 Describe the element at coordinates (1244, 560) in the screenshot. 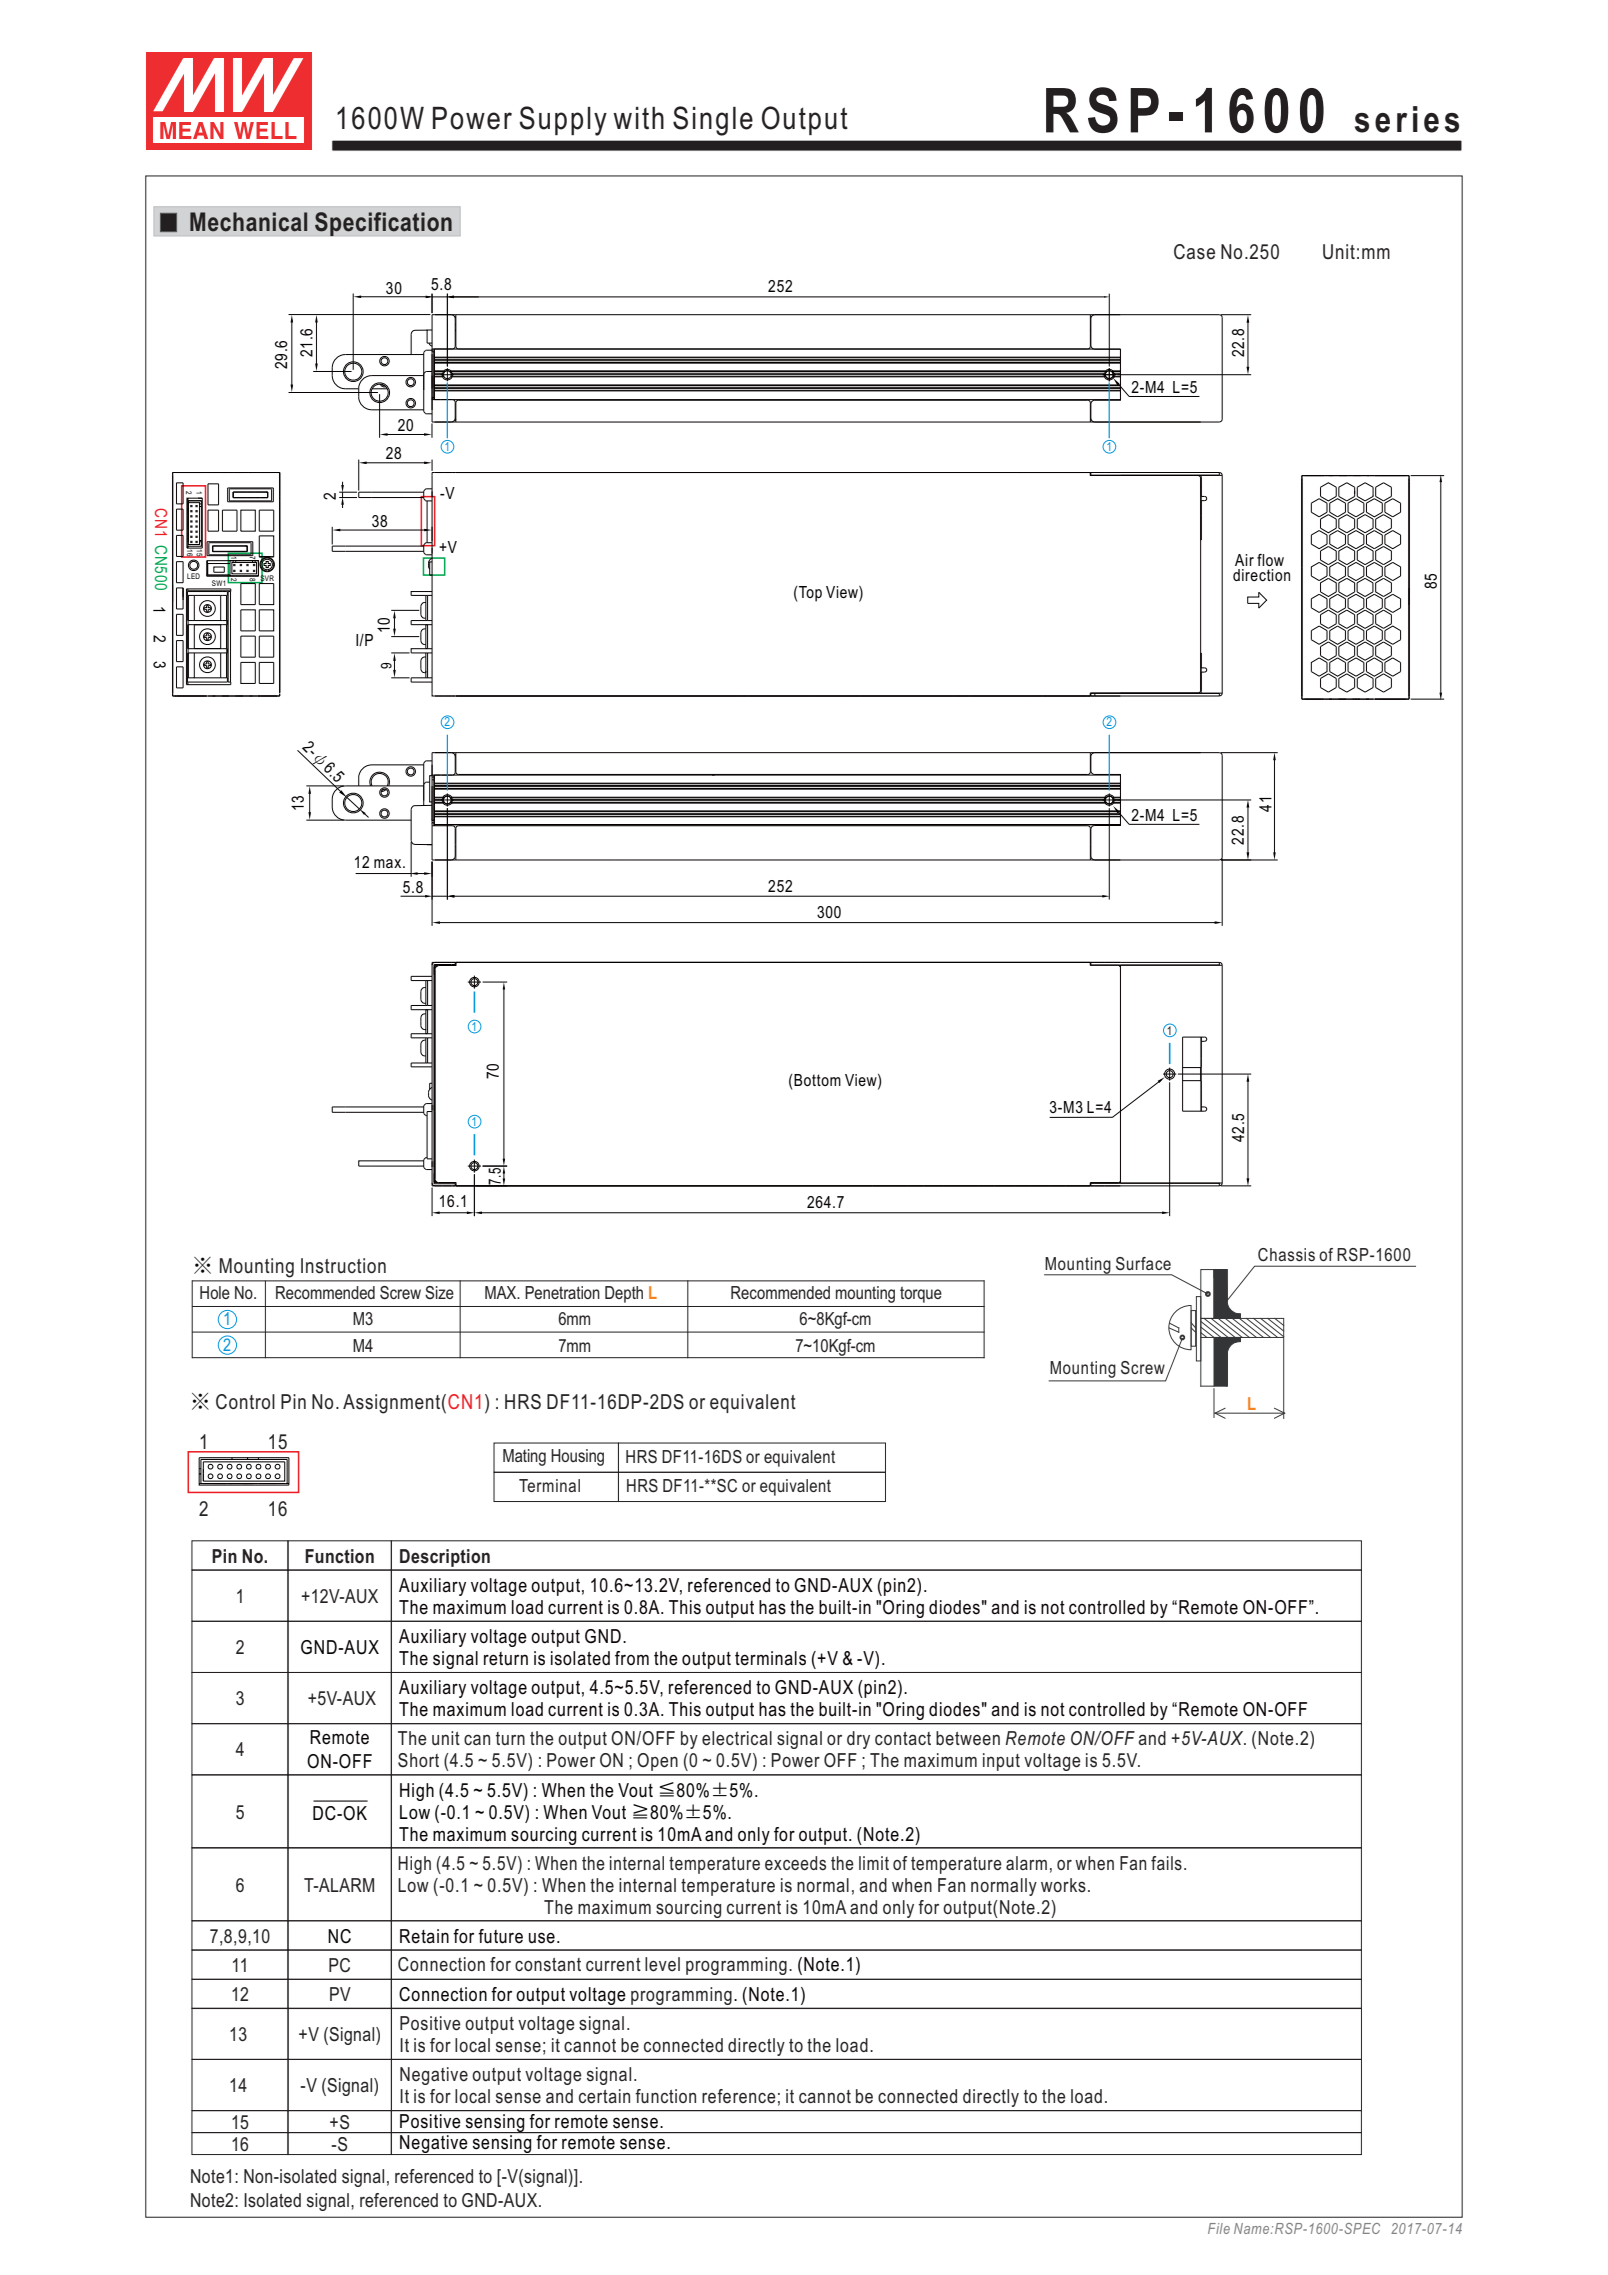

I see `Air` at that location.
